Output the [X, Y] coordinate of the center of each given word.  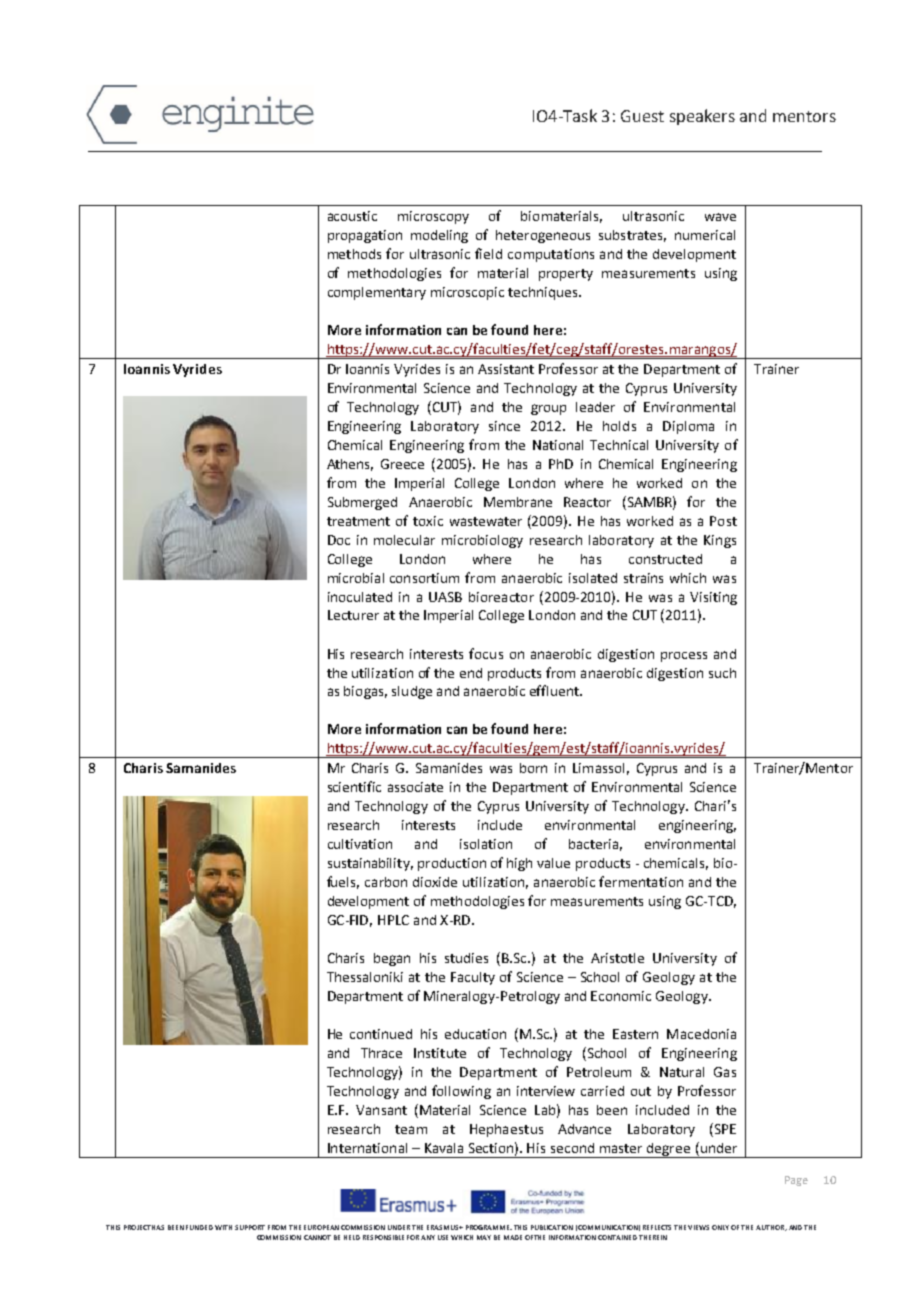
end [471, 673]
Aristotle [617, 958]
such [722, 673]
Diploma [688, 427]
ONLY [720, 1227]
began [392, 959]
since [504, 426]
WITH [223, 1227]
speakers [702, 117]
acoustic [352, 216]
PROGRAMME [489, 1227]
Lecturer [353, 615]
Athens [350, 465]
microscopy [433, 217]
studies [466, 958]
